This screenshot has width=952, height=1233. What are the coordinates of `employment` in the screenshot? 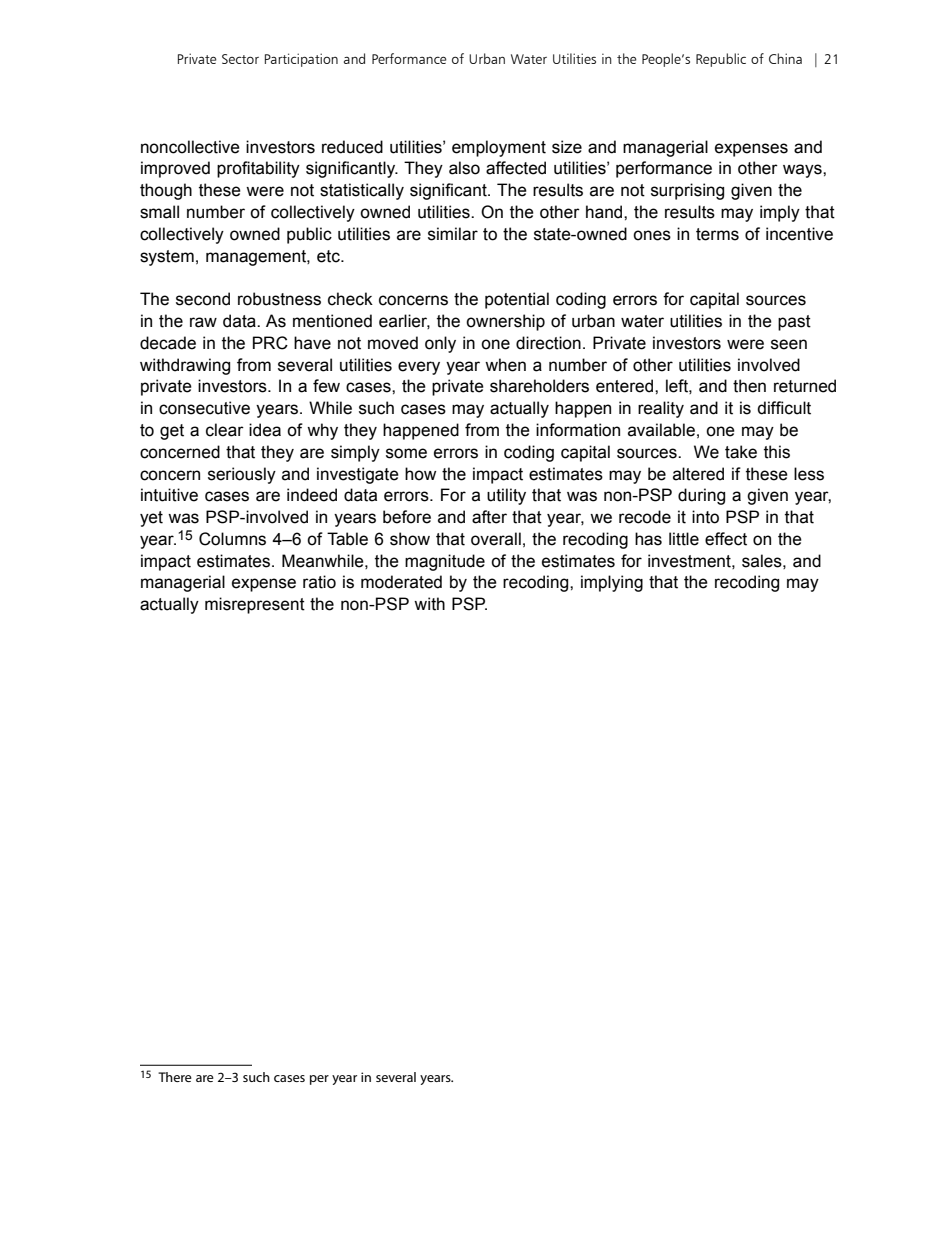 It's located at (499, 148).
